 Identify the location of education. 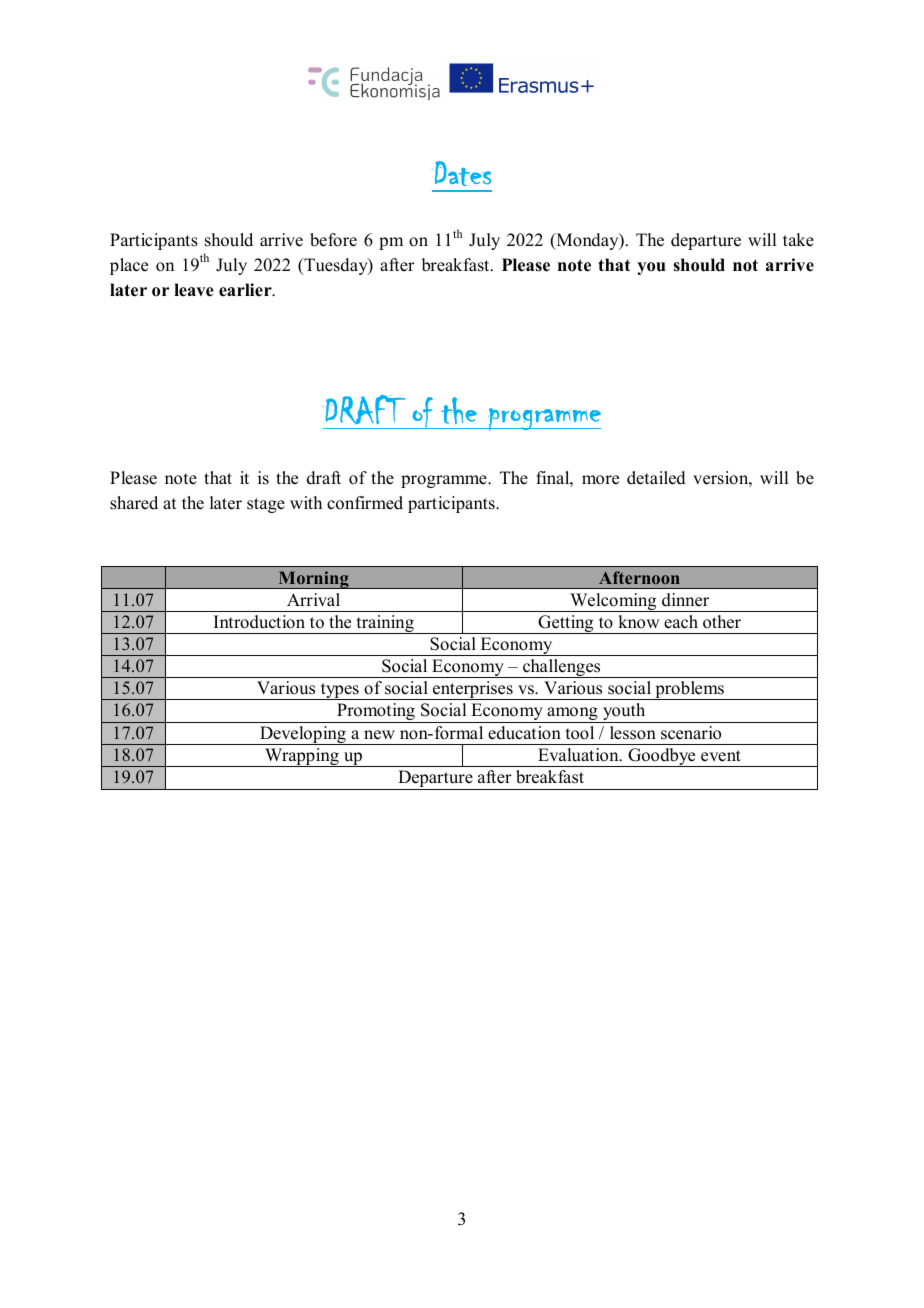
(524, 733).
